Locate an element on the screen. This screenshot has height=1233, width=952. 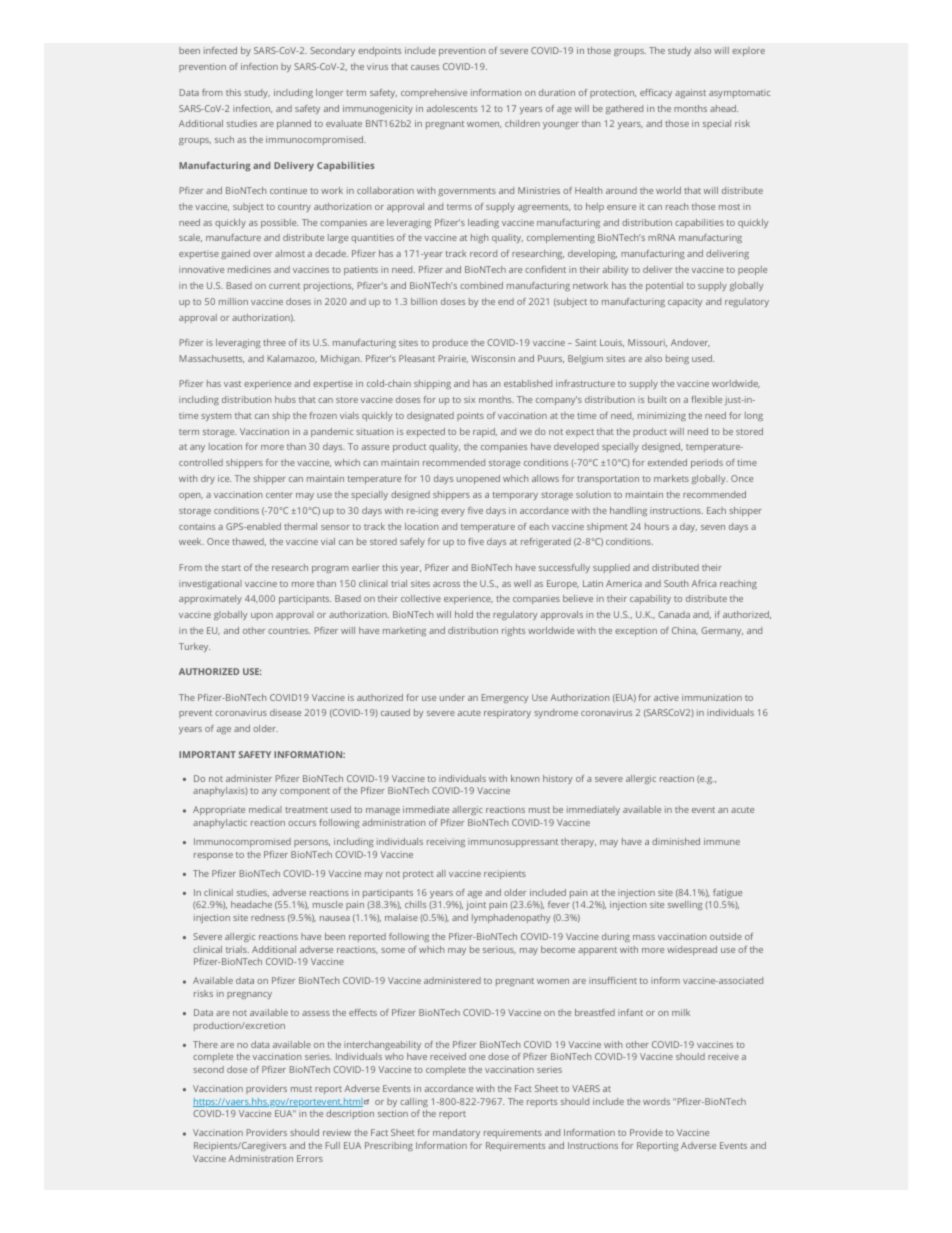
upon is located at coordinates (262, 616).
